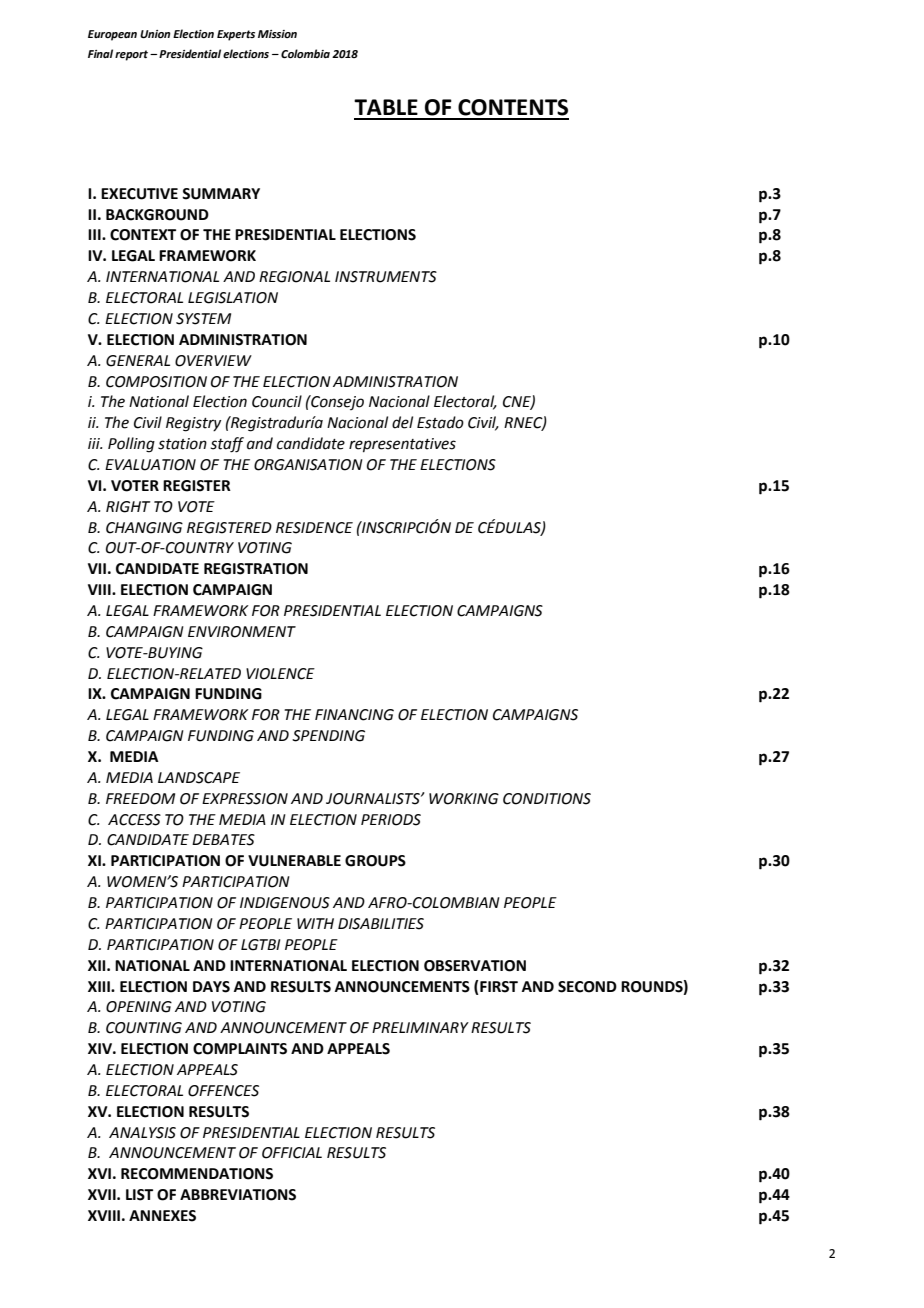  Describe the element at coordinates (133, 55) in the image. I see `report` at that location.
